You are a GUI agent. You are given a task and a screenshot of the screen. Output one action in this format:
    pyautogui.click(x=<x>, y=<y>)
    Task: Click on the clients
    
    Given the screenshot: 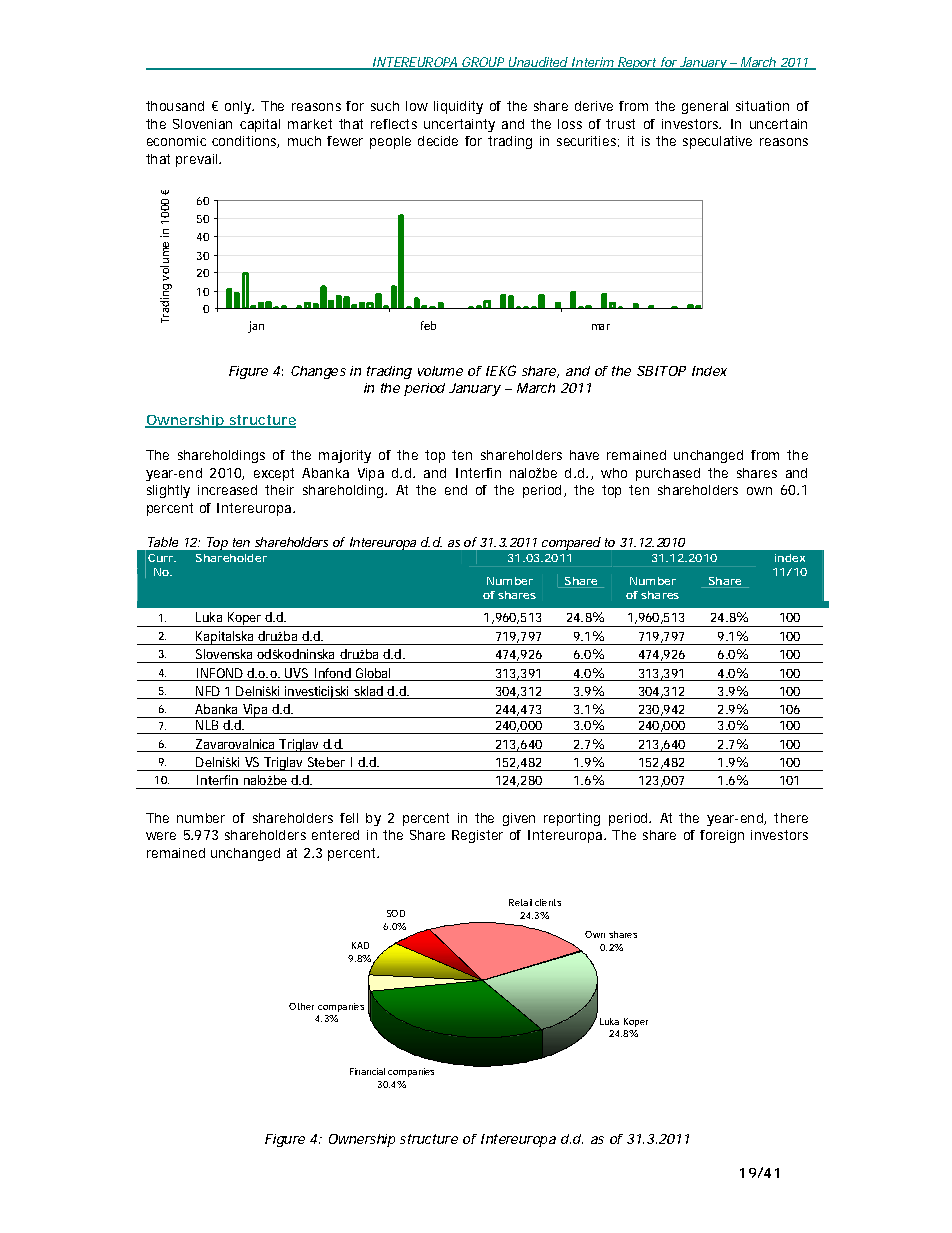 What is the action you would take?
    pyautogui.click(x=548, y=902)
